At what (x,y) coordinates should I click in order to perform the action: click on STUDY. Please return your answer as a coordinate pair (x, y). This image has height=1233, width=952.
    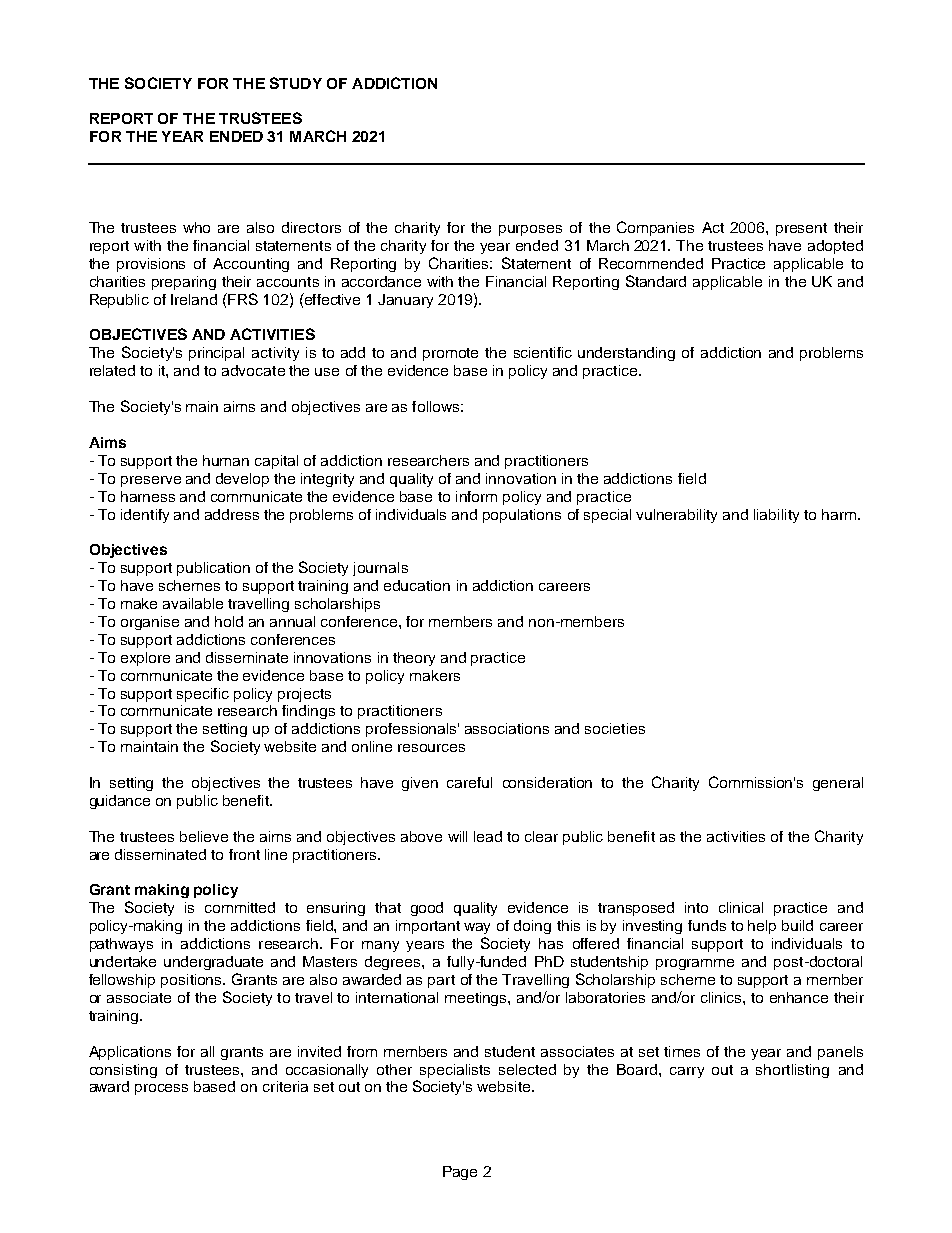
    Looking at the image, I should click on (296, 83).
